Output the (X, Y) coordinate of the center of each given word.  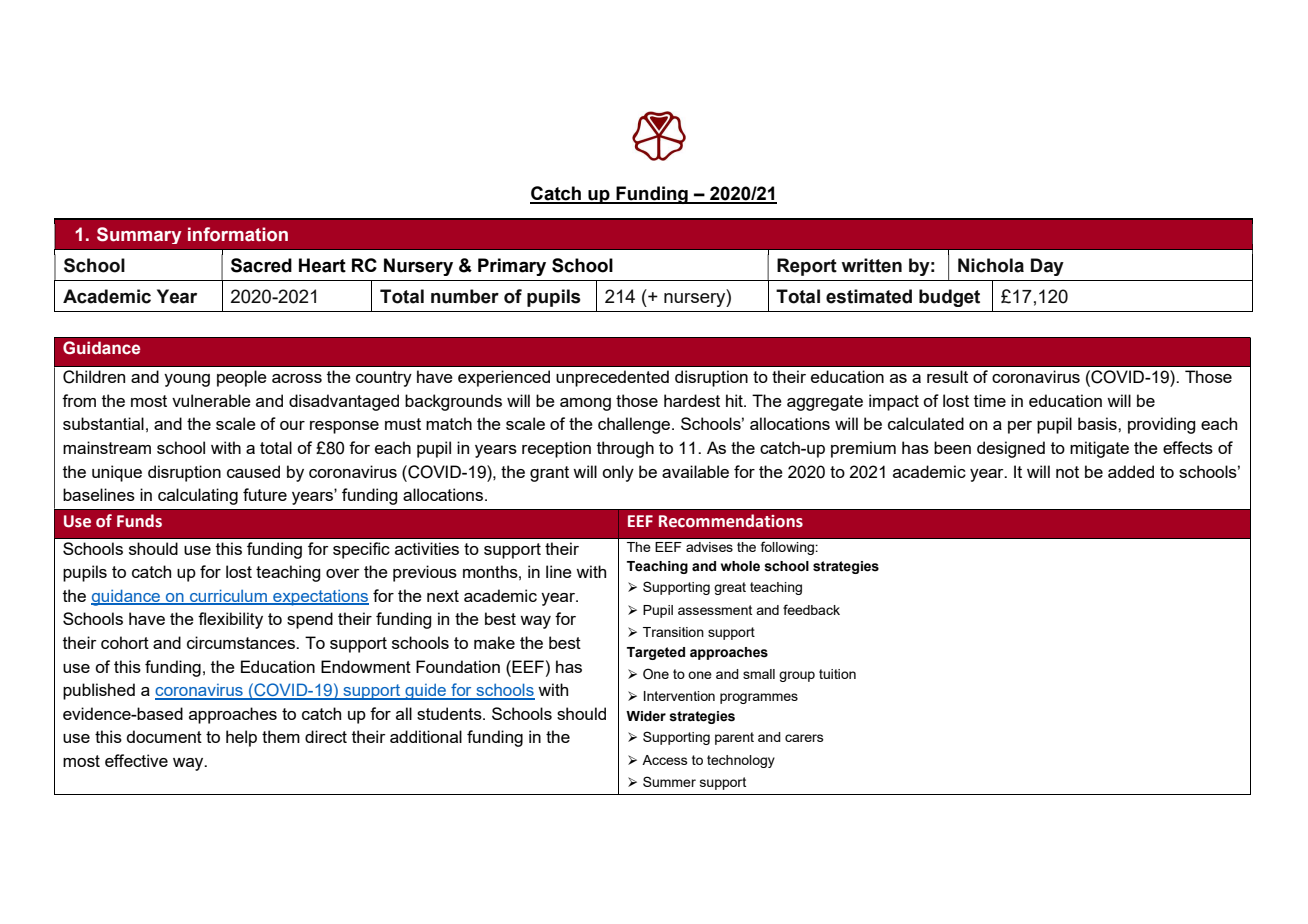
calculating (198, 496)
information (238, 234)
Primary (512, 267)
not (1067, 472)
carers (804, 738)
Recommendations (731, 521)
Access (665, 760)
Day (1047, 267)
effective (136, 760)
